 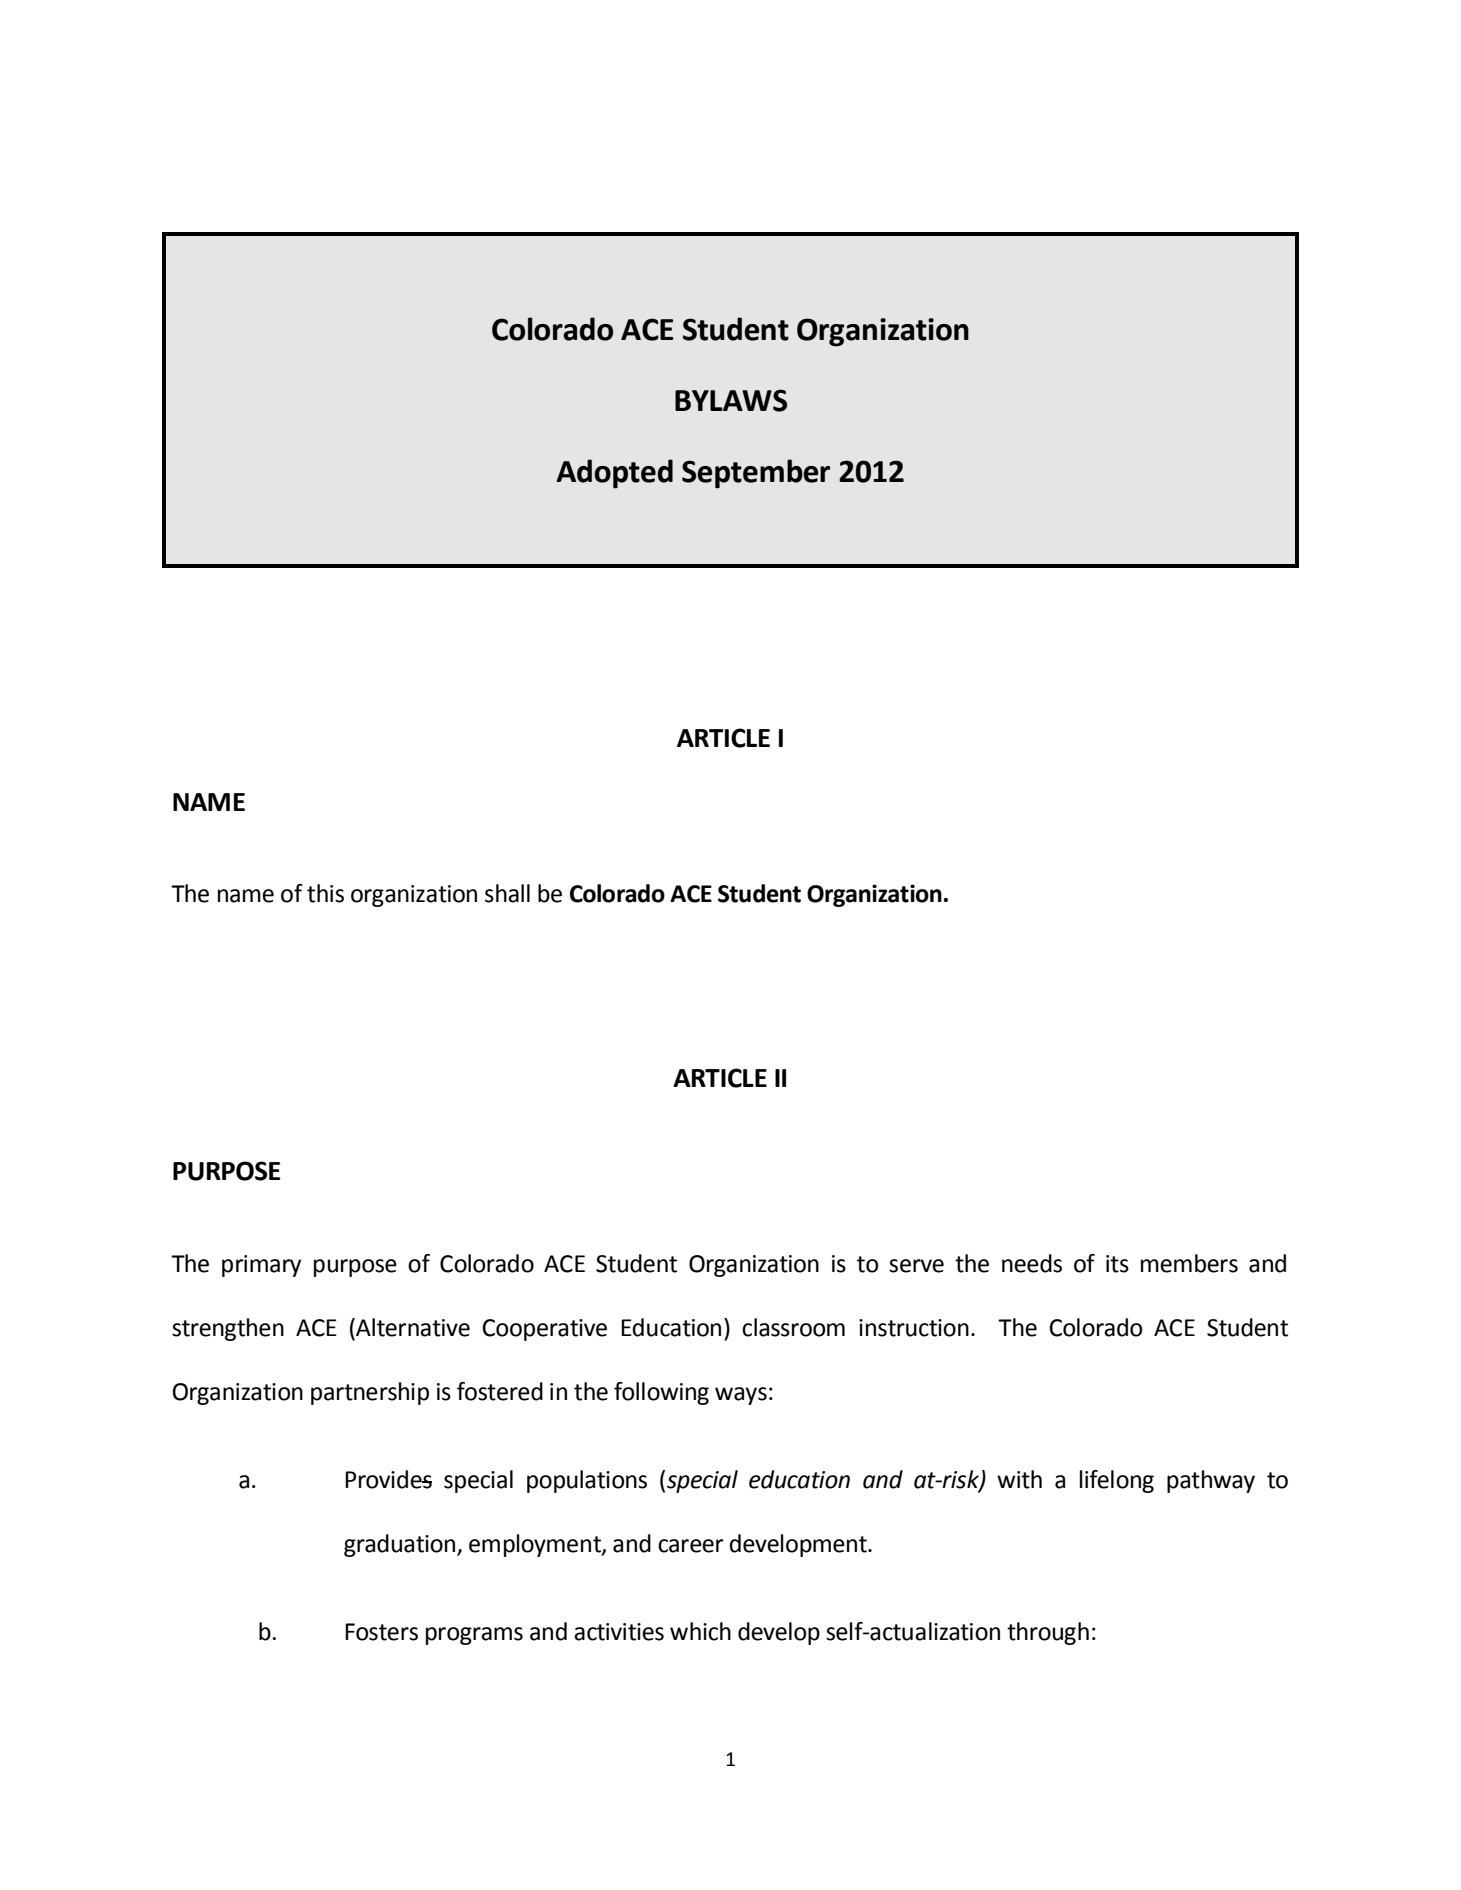 I want to click on September, so click(x=756, y=474).
